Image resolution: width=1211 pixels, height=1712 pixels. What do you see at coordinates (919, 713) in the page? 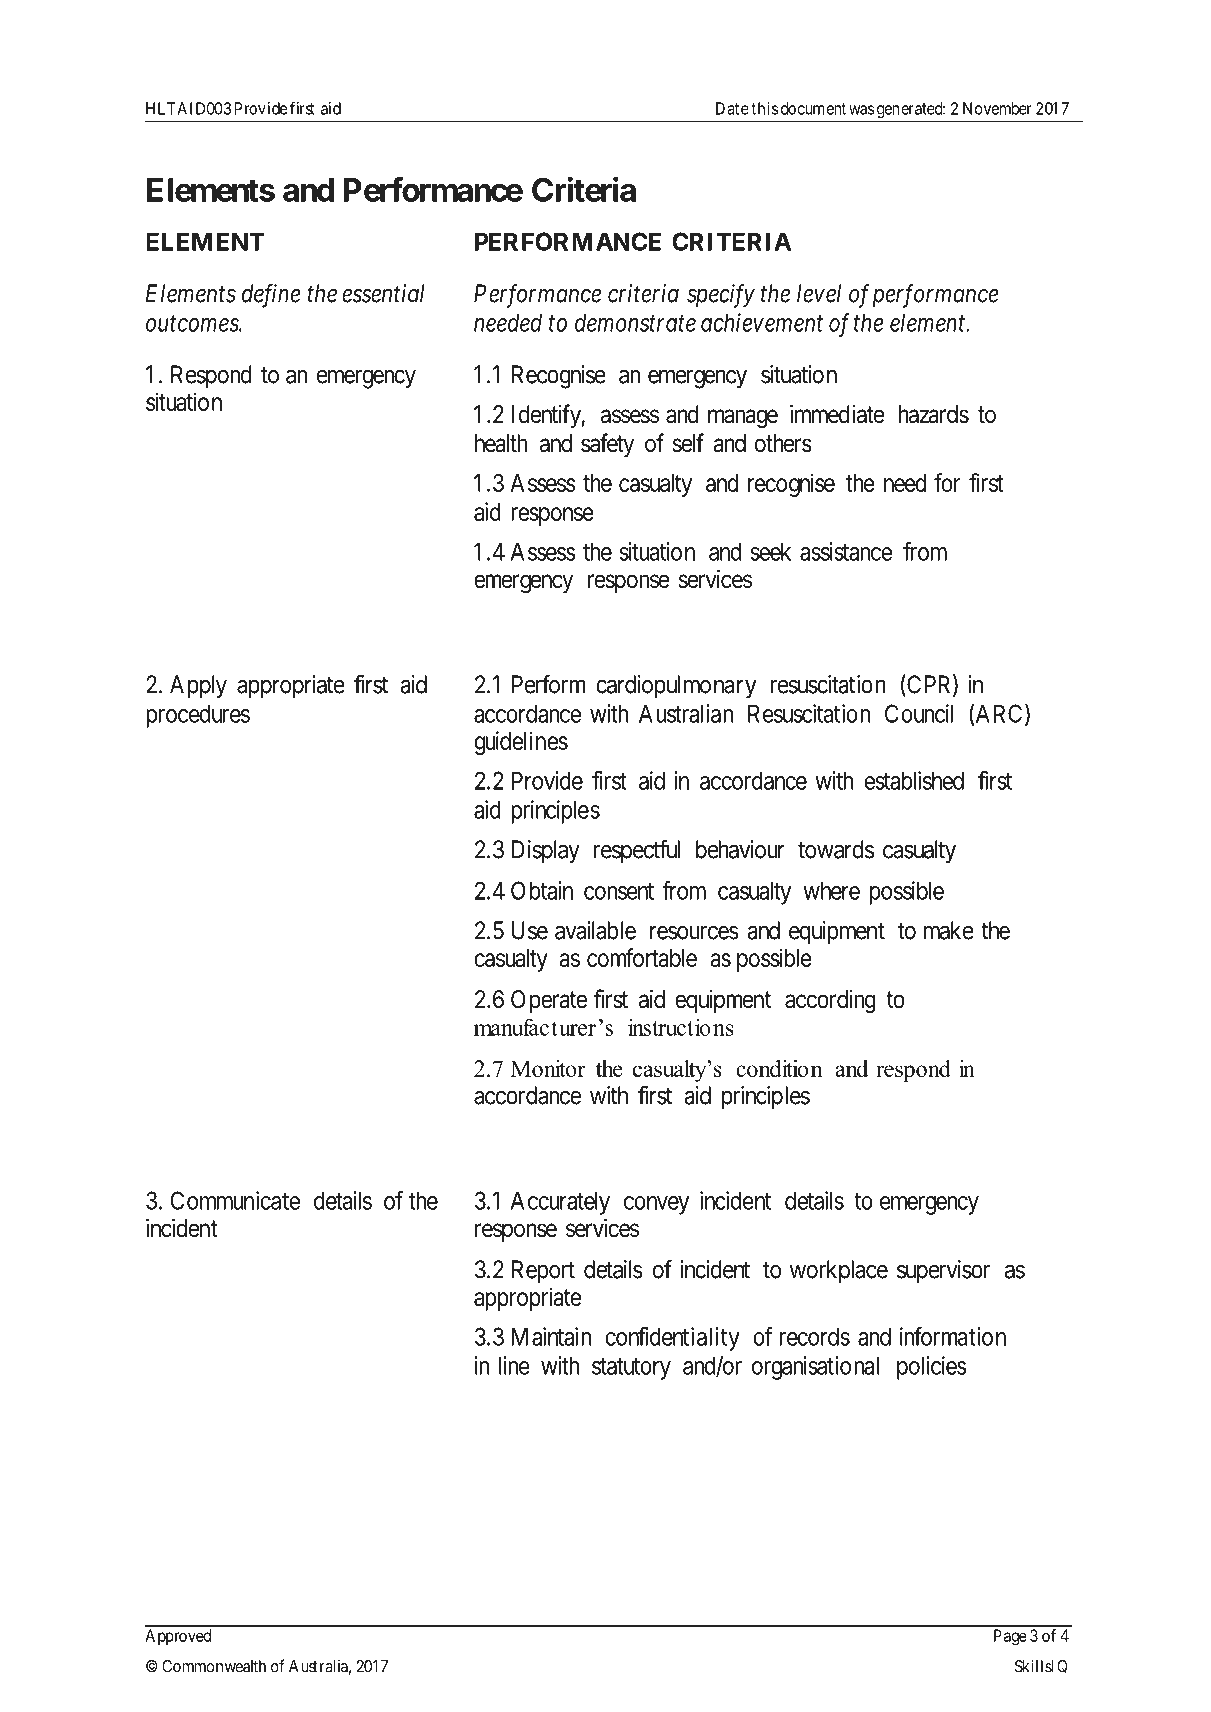
I see `Council` at bounding box center [919, 713].
